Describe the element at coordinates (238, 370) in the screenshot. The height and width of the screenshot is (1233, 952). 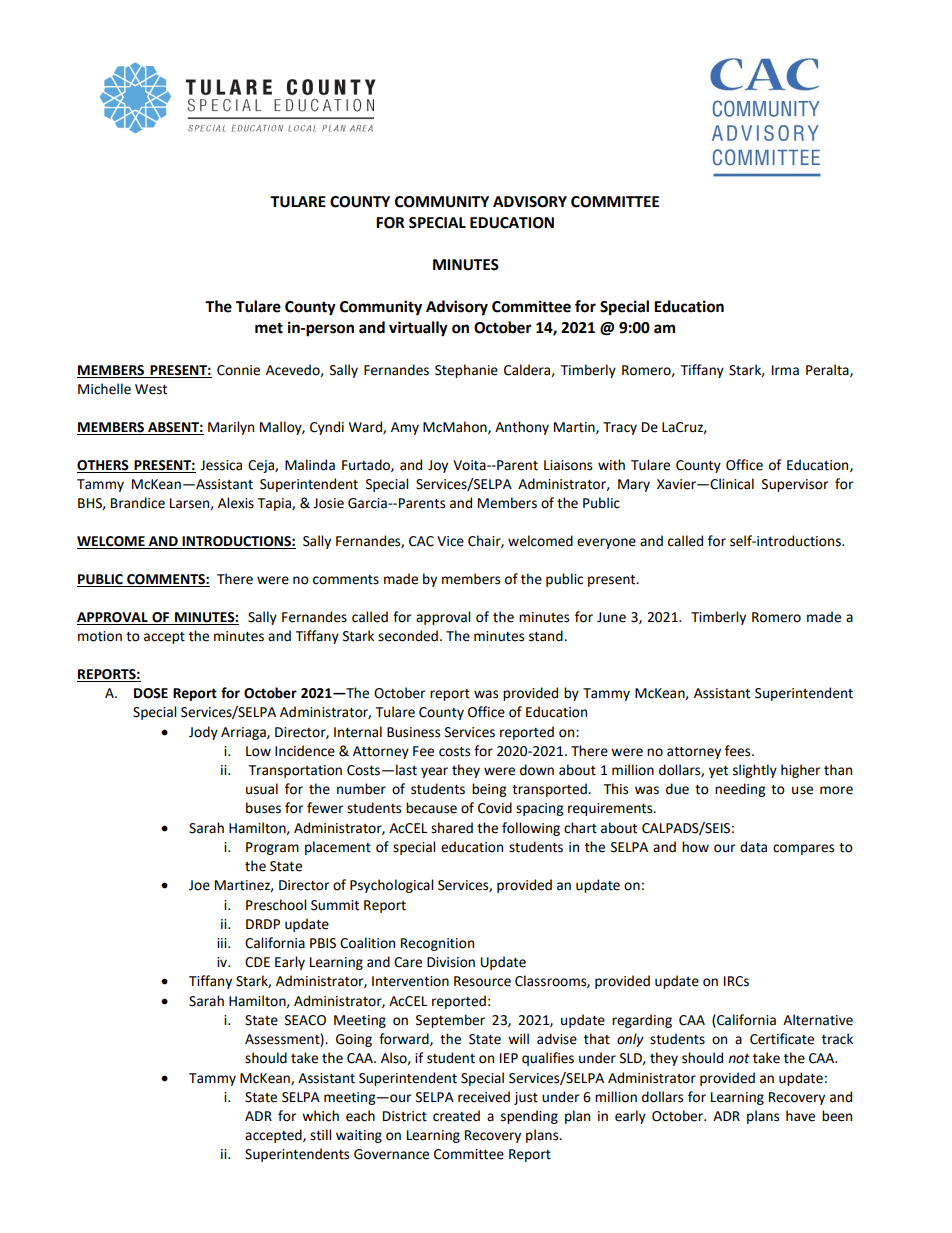
I see `Connie` at that location.
